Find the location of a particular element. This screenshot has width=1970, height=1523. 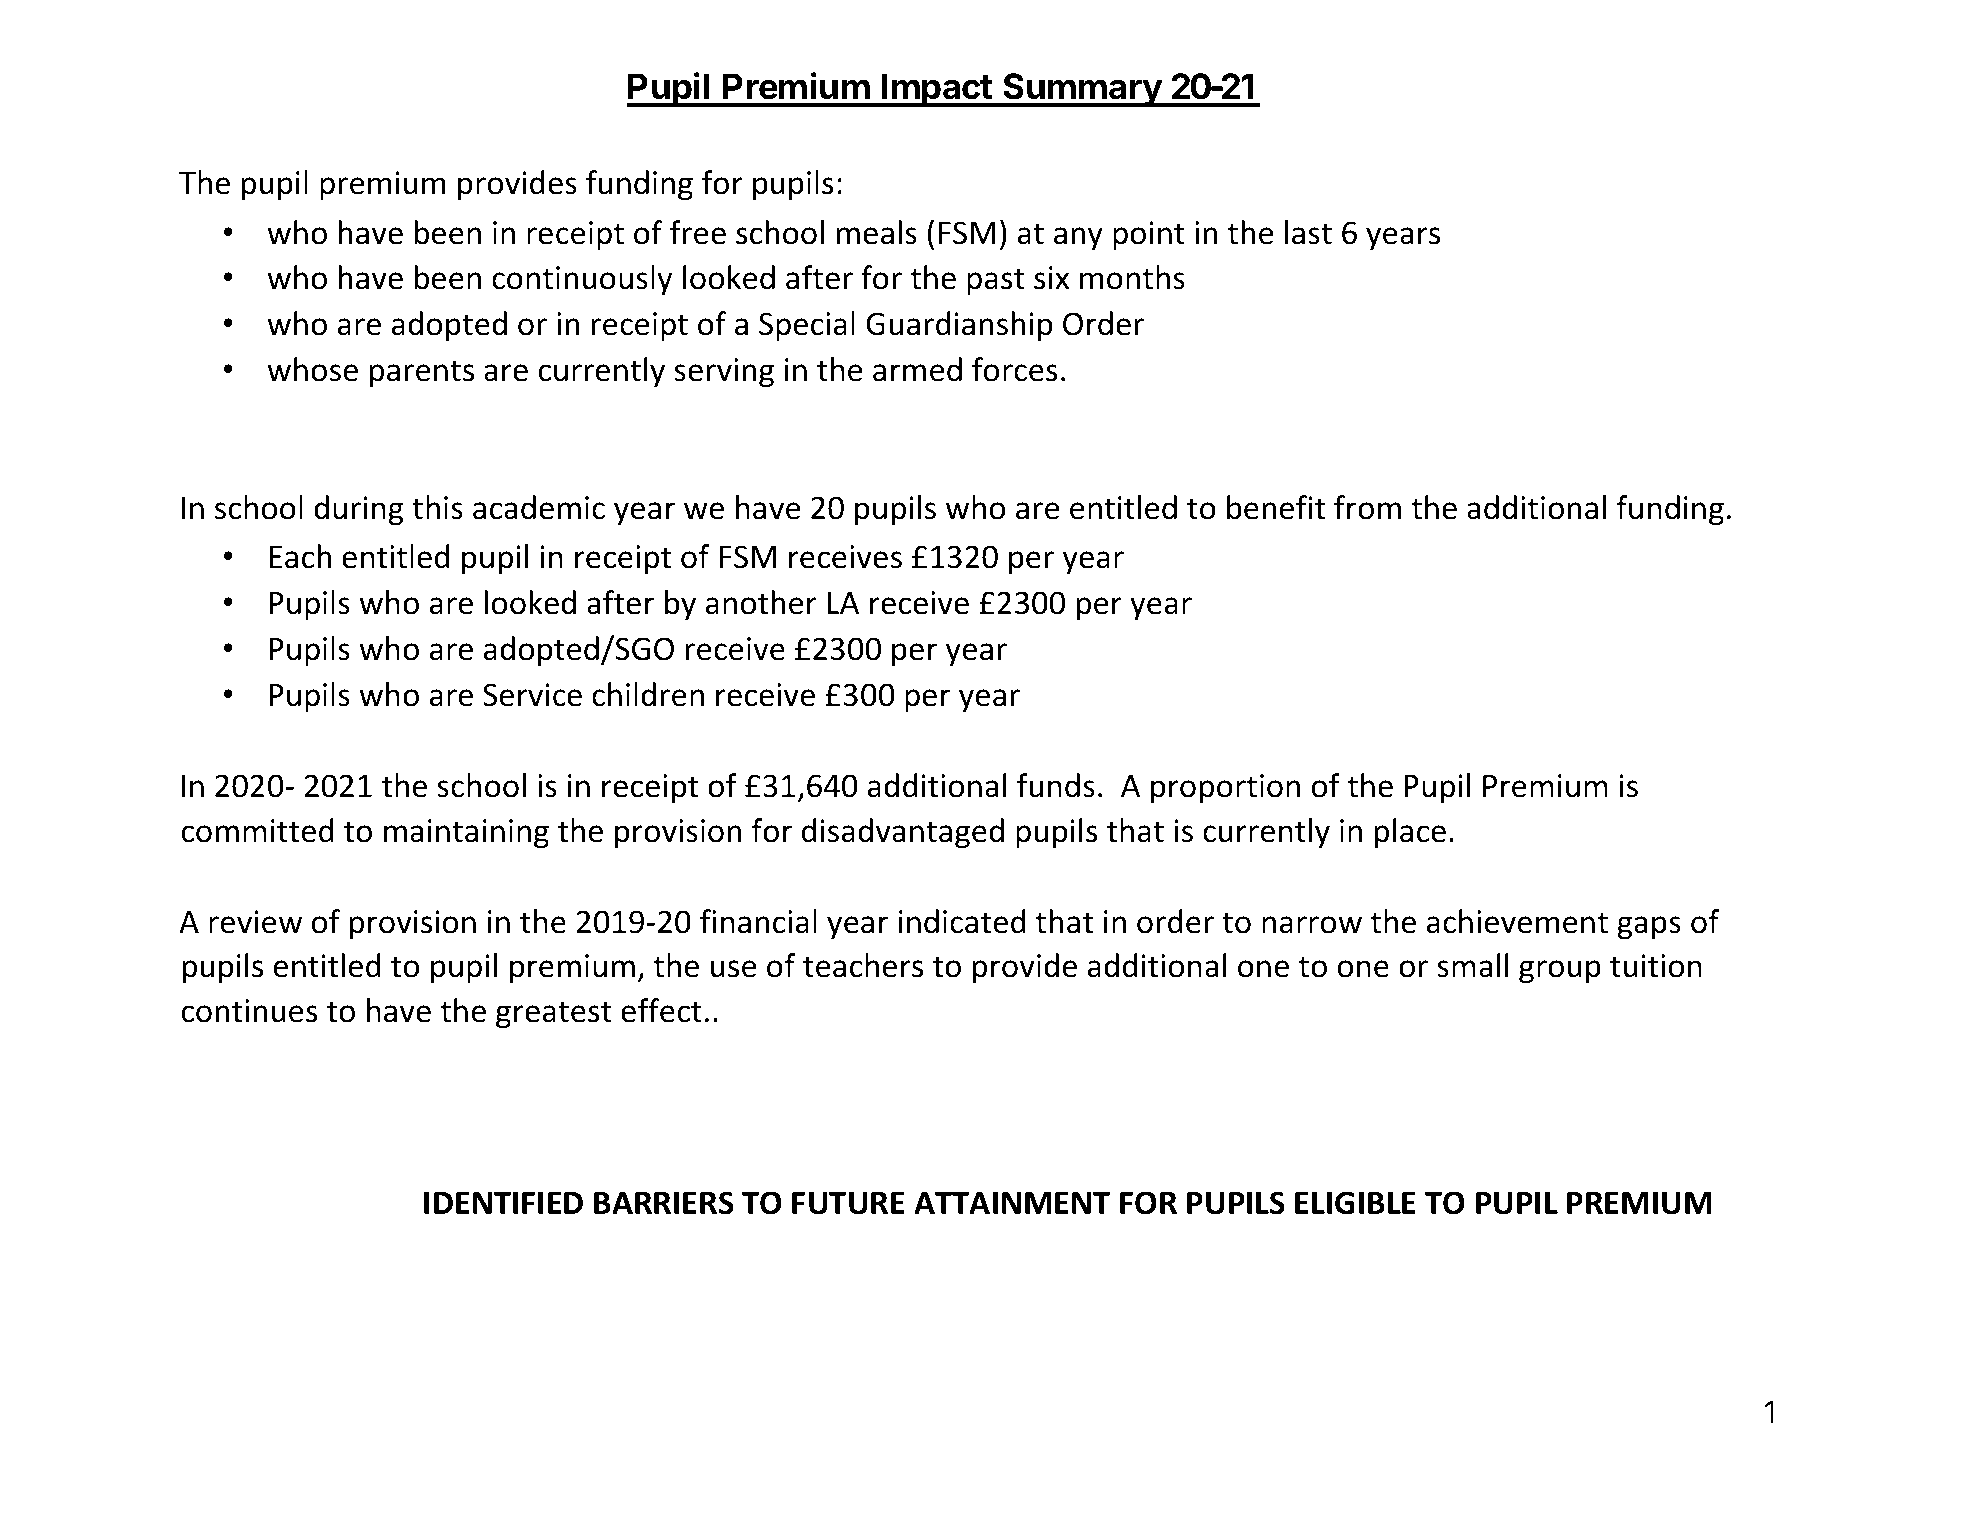

Service is located at coordinates (532, 695).
